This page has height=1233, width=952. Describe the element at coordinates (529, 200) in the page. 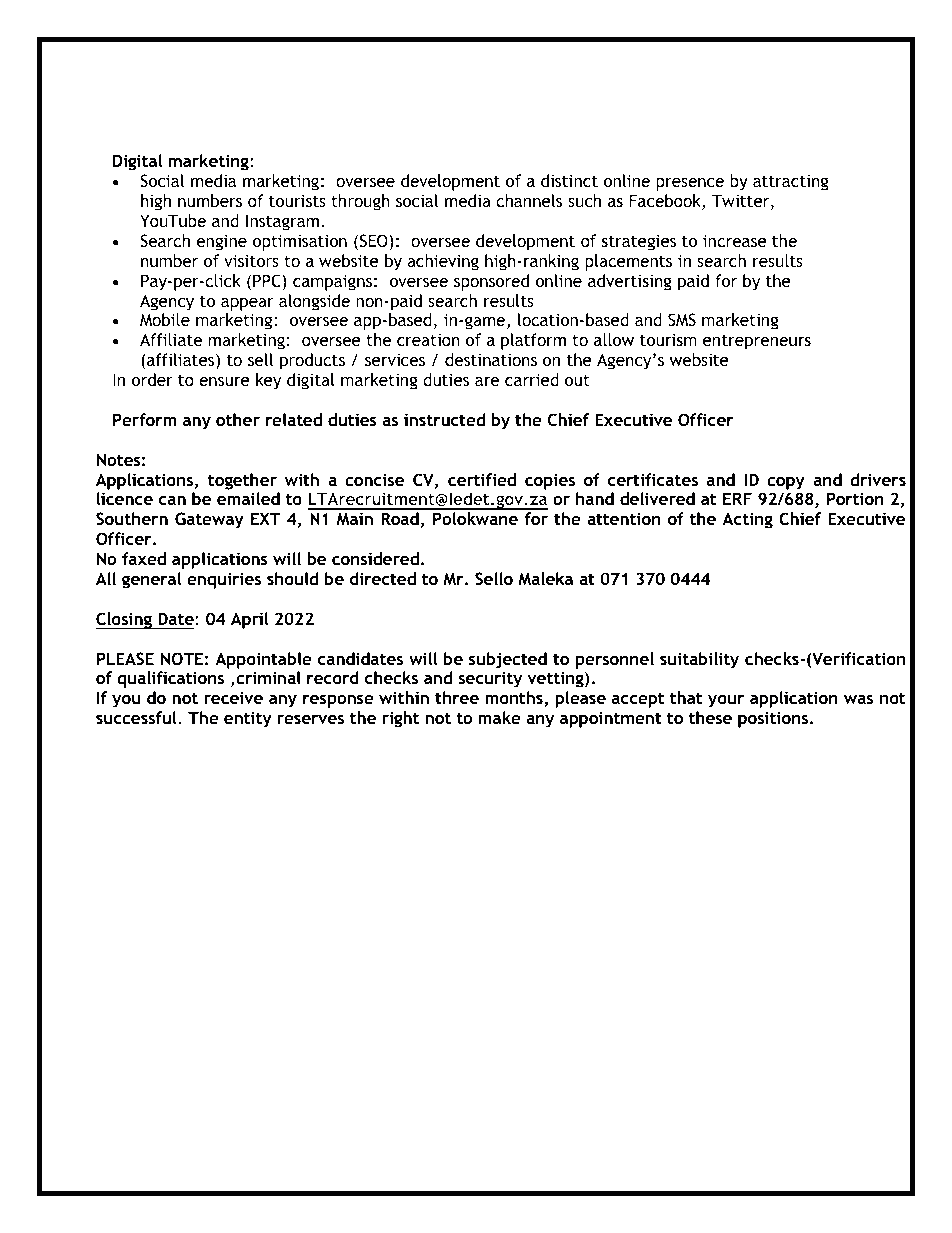

I see `channels` at that location.
